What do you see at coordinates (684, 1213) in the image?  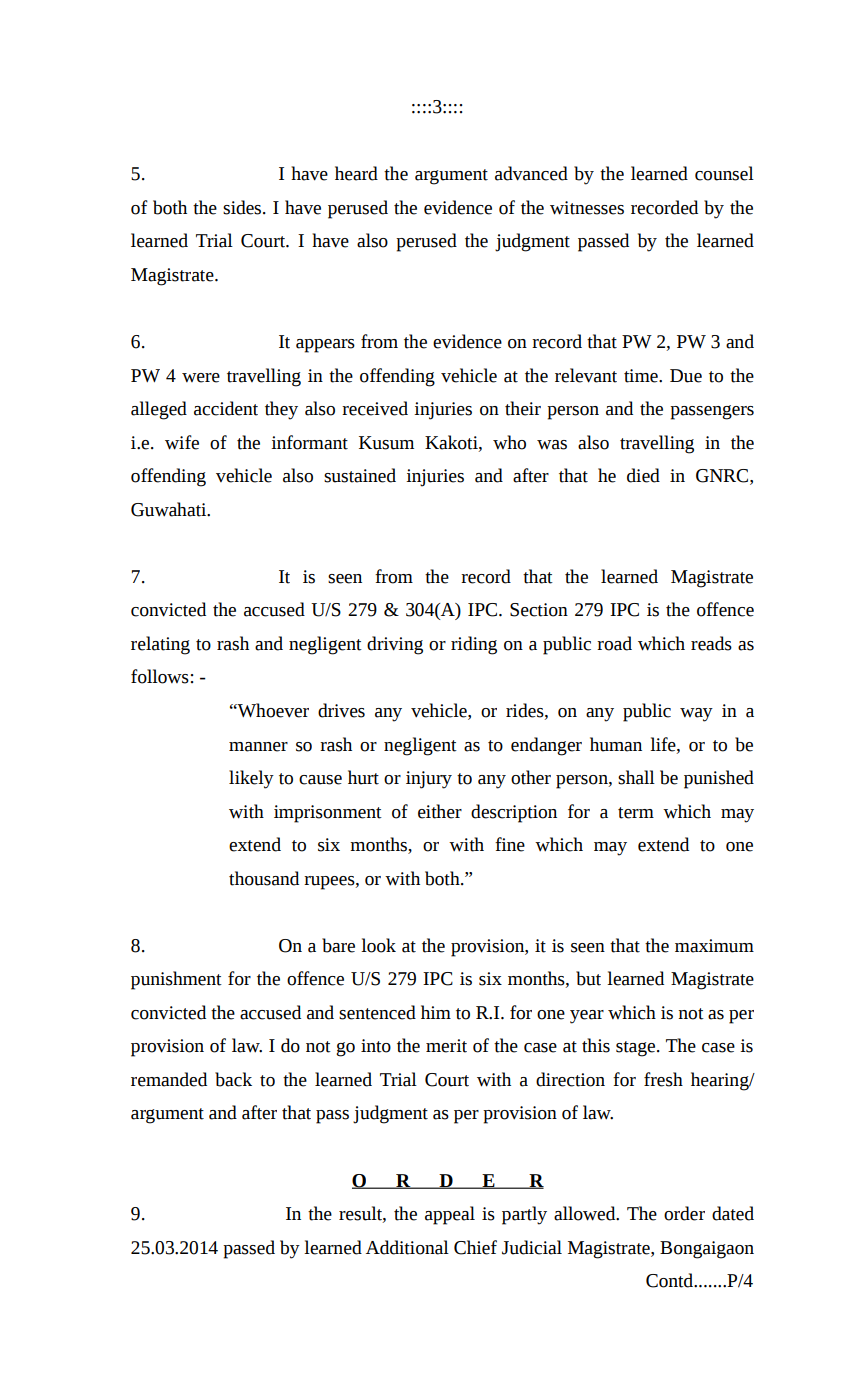 I see `order` at bounding box center [684, 1213].
